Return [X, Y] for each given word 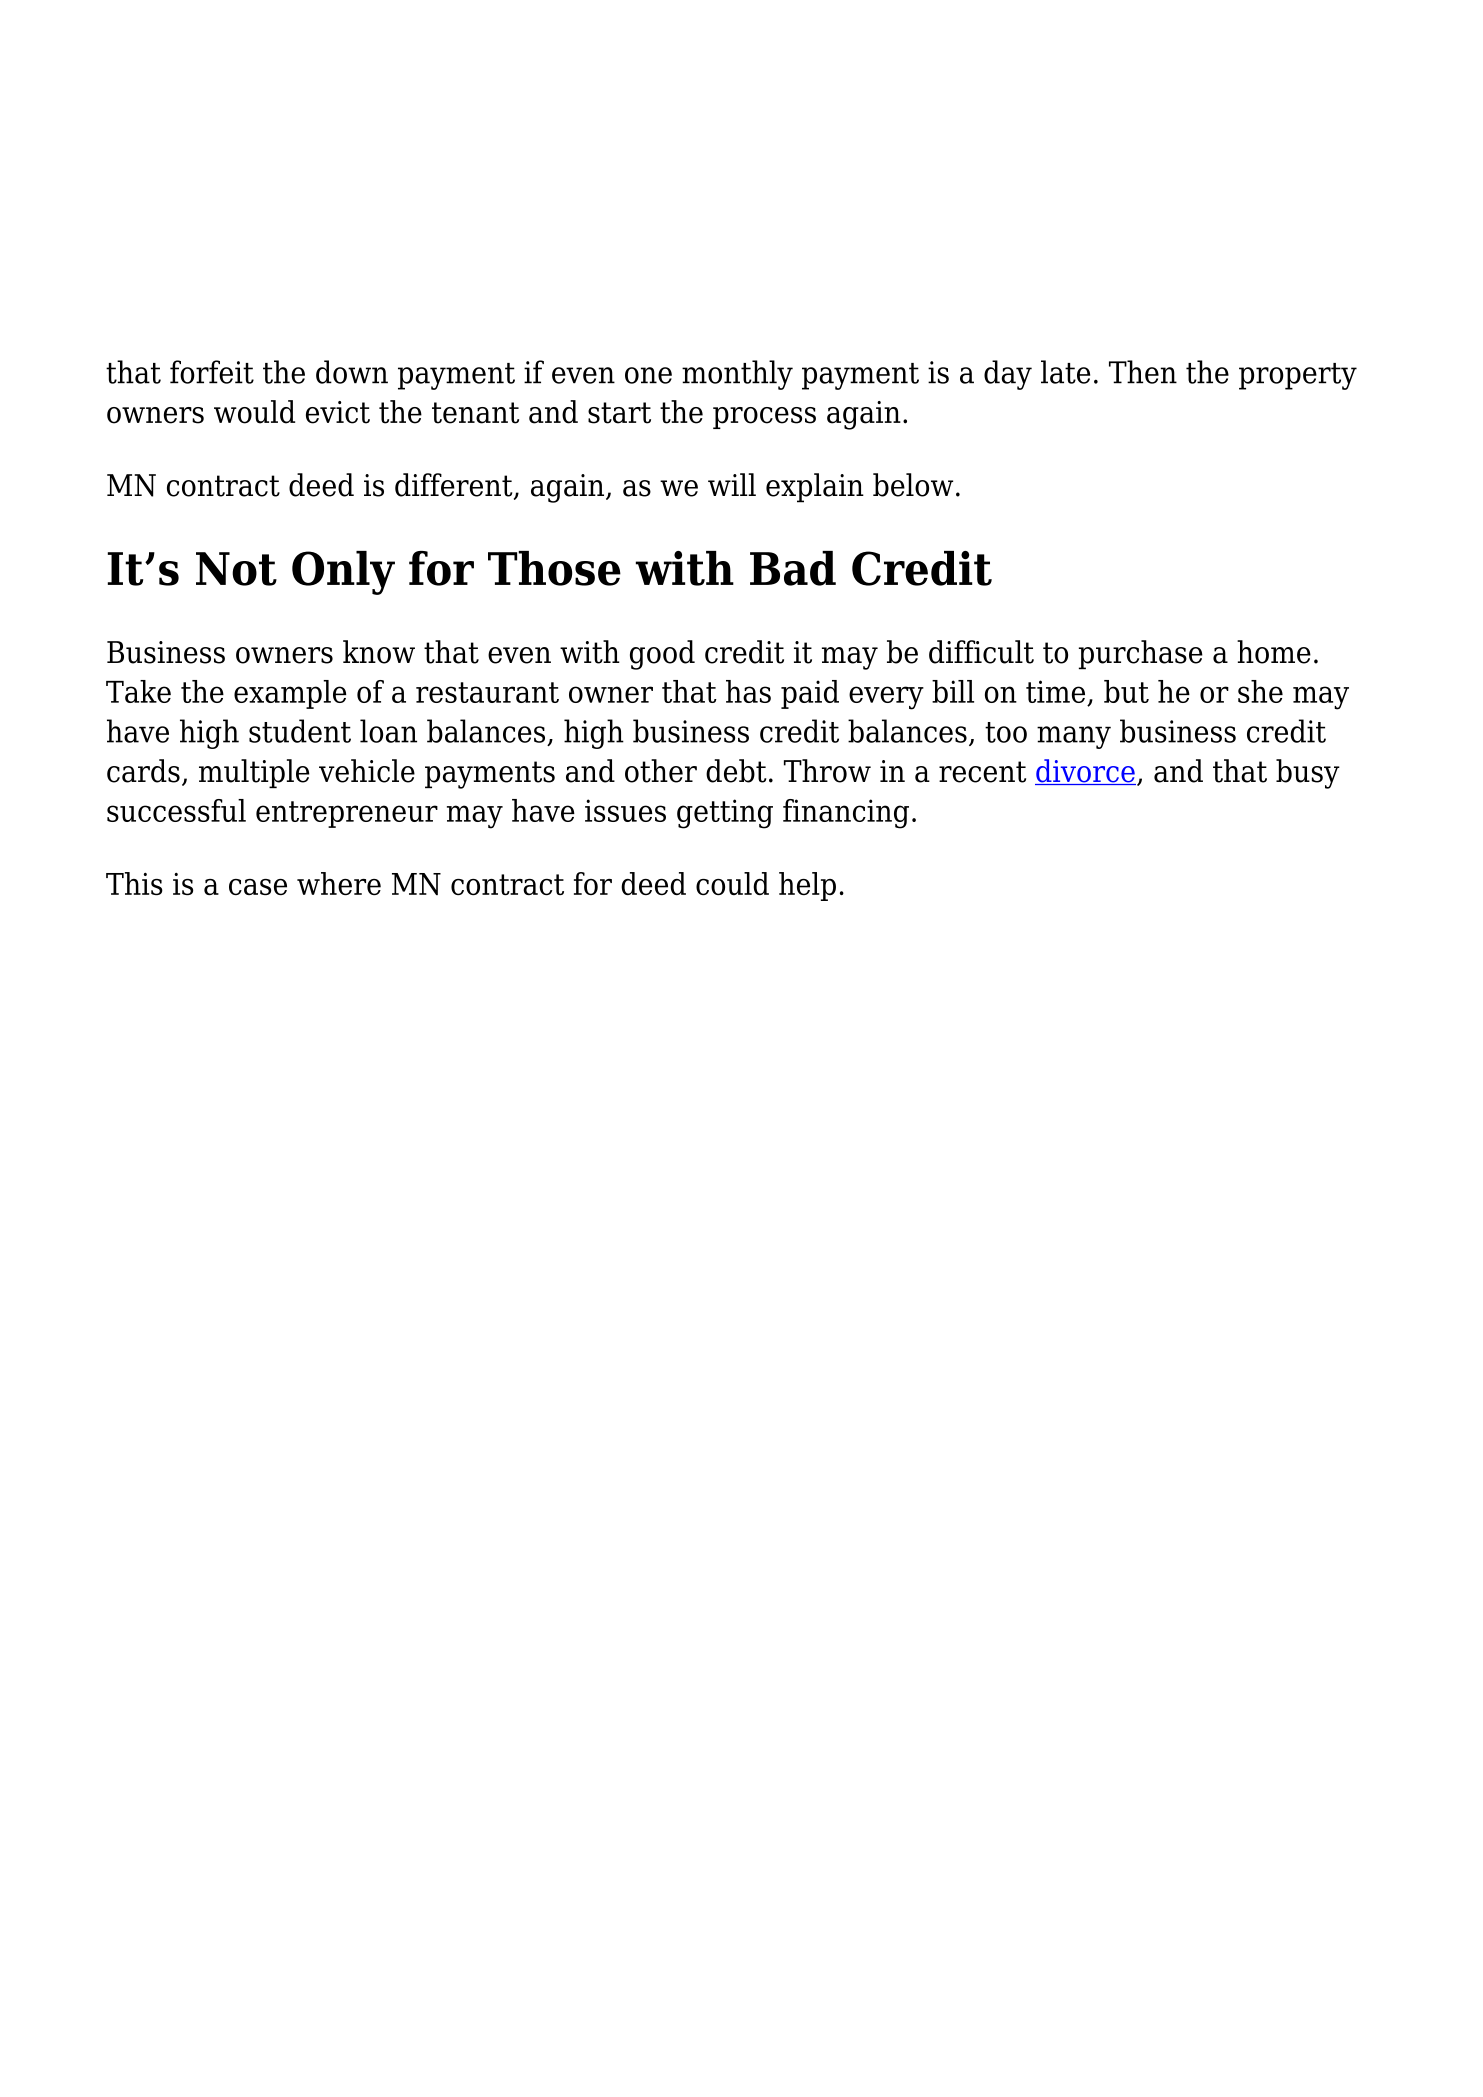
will [732, 484]
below [913, 485]
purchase [1141, 655]
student [300, 731]
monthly [737, 375]
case [258, 887]
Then [1143, 372]
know [379, 652]
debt [736, 771]
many [1074, 737]
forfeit [212, 372]
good [662, 655]
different [455, 486]
